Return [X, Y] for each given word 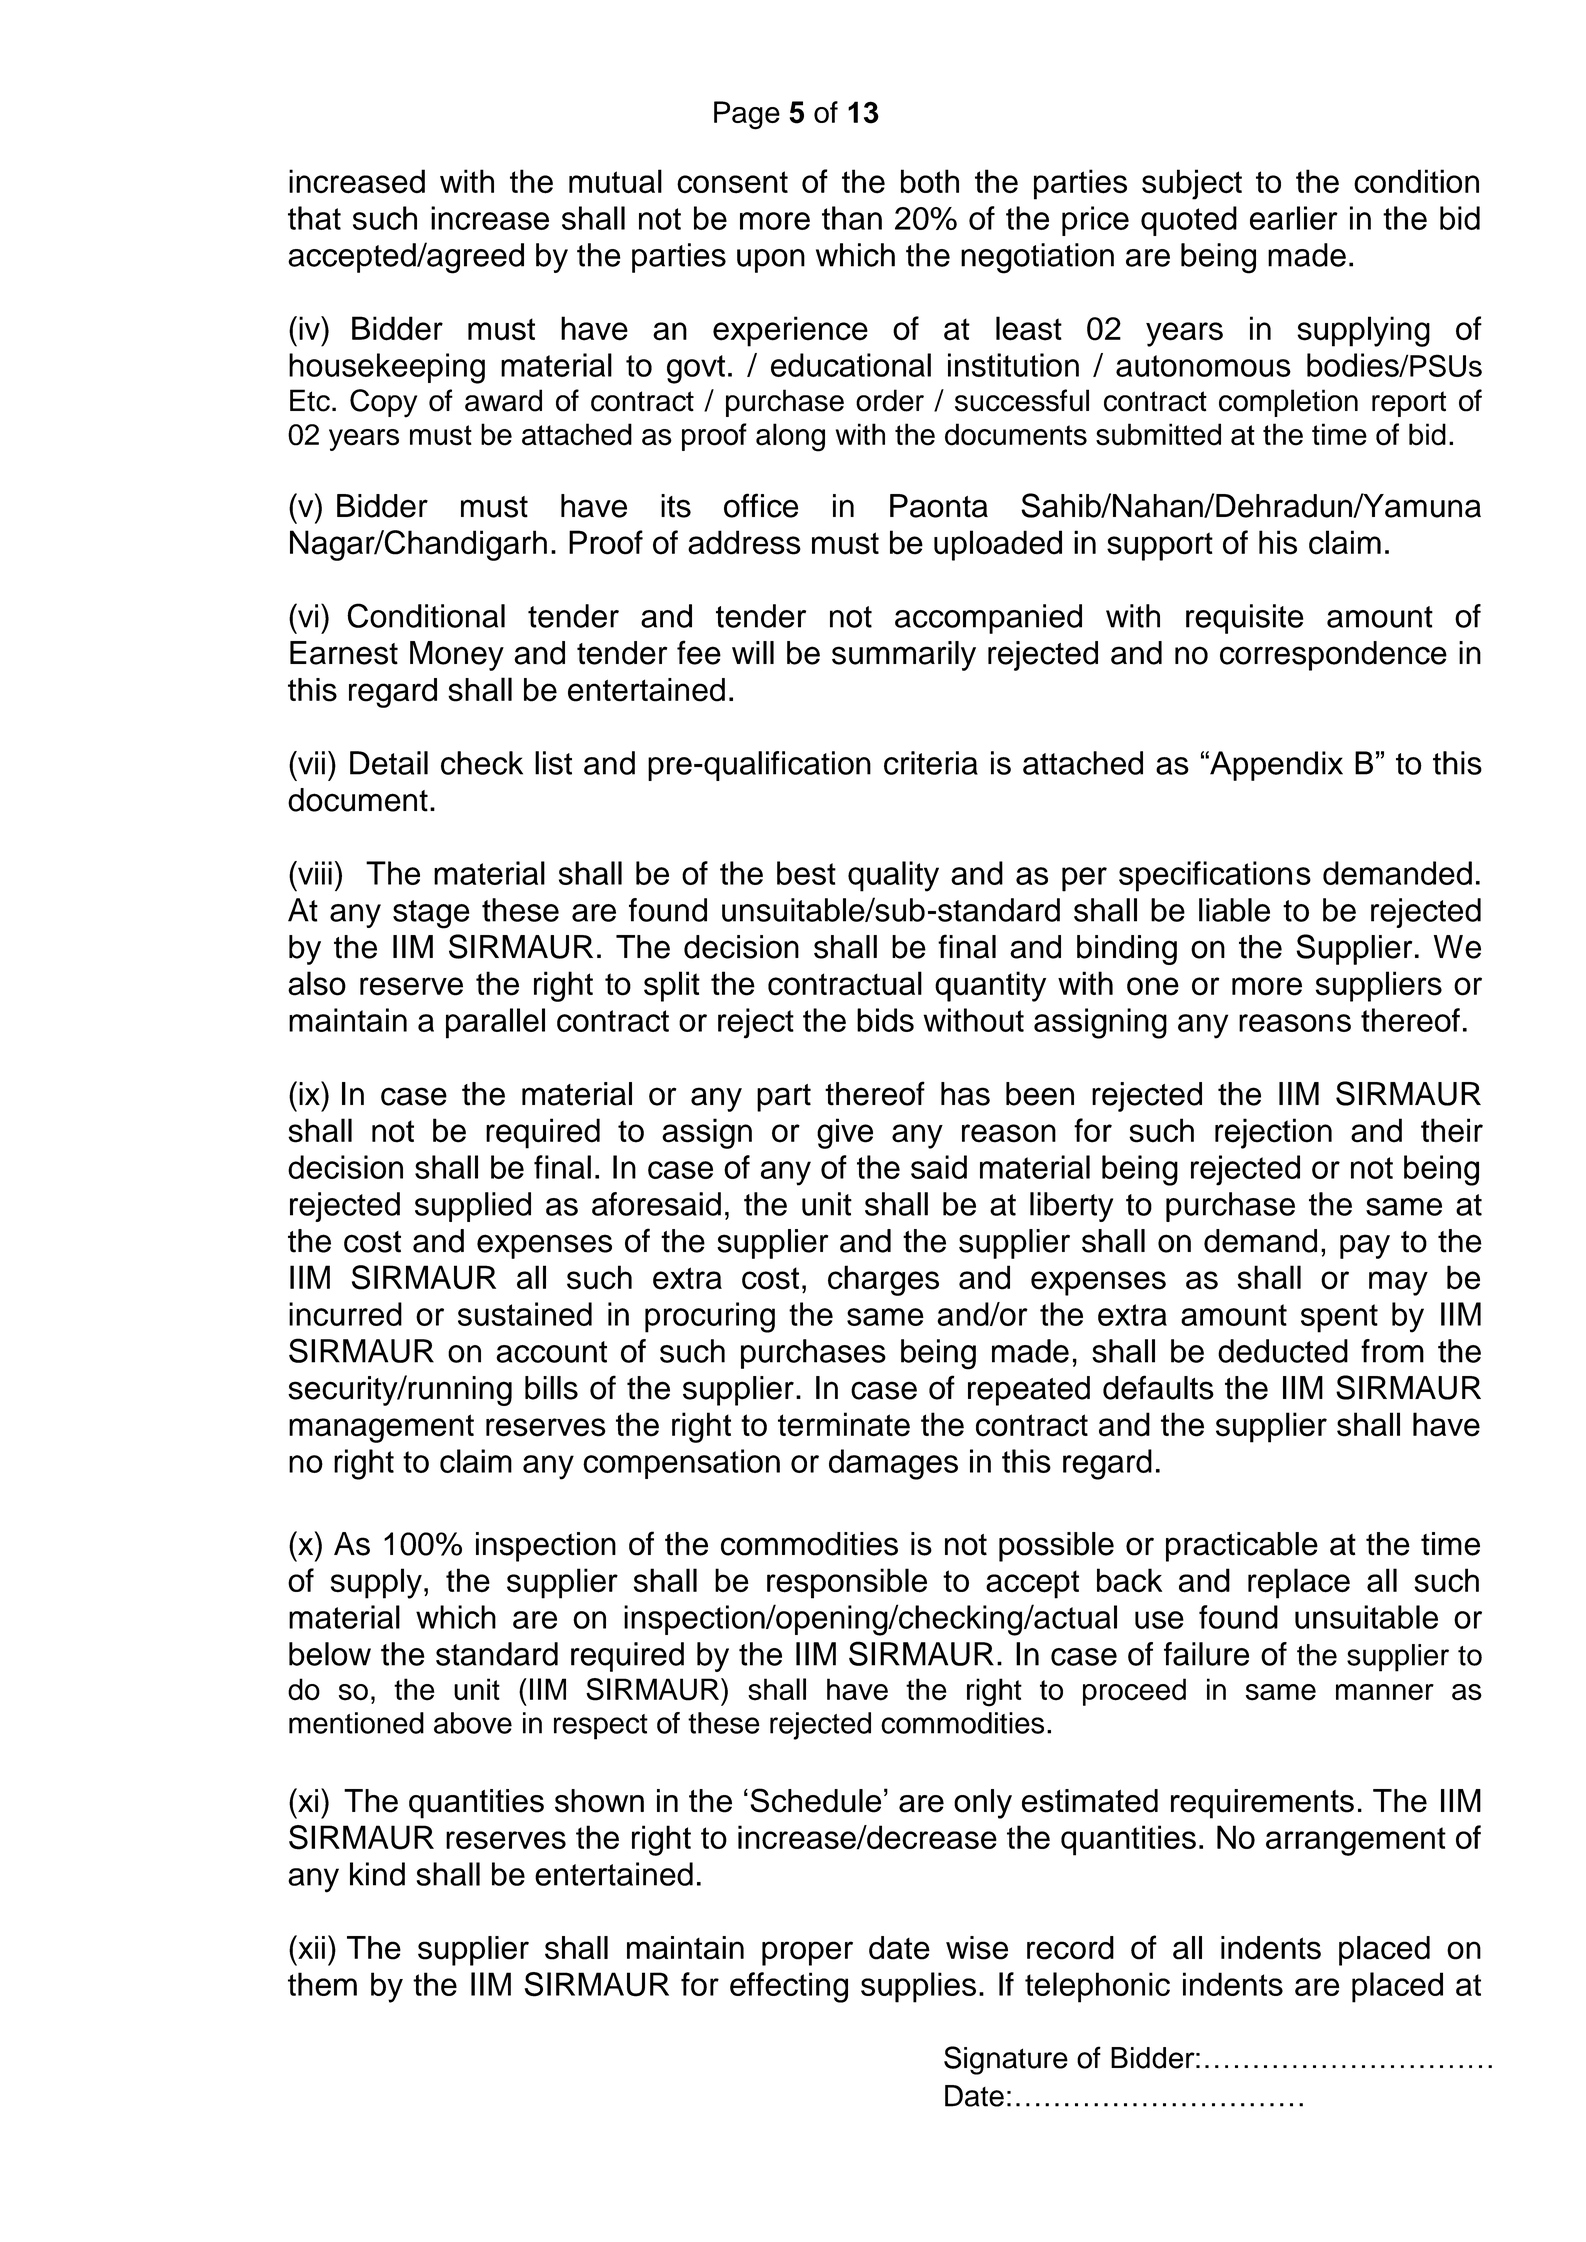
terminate [844, 1424]
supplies [918, 1987]
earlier [1294, 218]
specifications [1215, 876]
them [322, 1984]
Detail [389, 763]
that [314, 218]
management [381, 1428]
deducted [1283, 1351]
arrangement [1356, 1841]
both [930, 181]
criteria [931, 763]
